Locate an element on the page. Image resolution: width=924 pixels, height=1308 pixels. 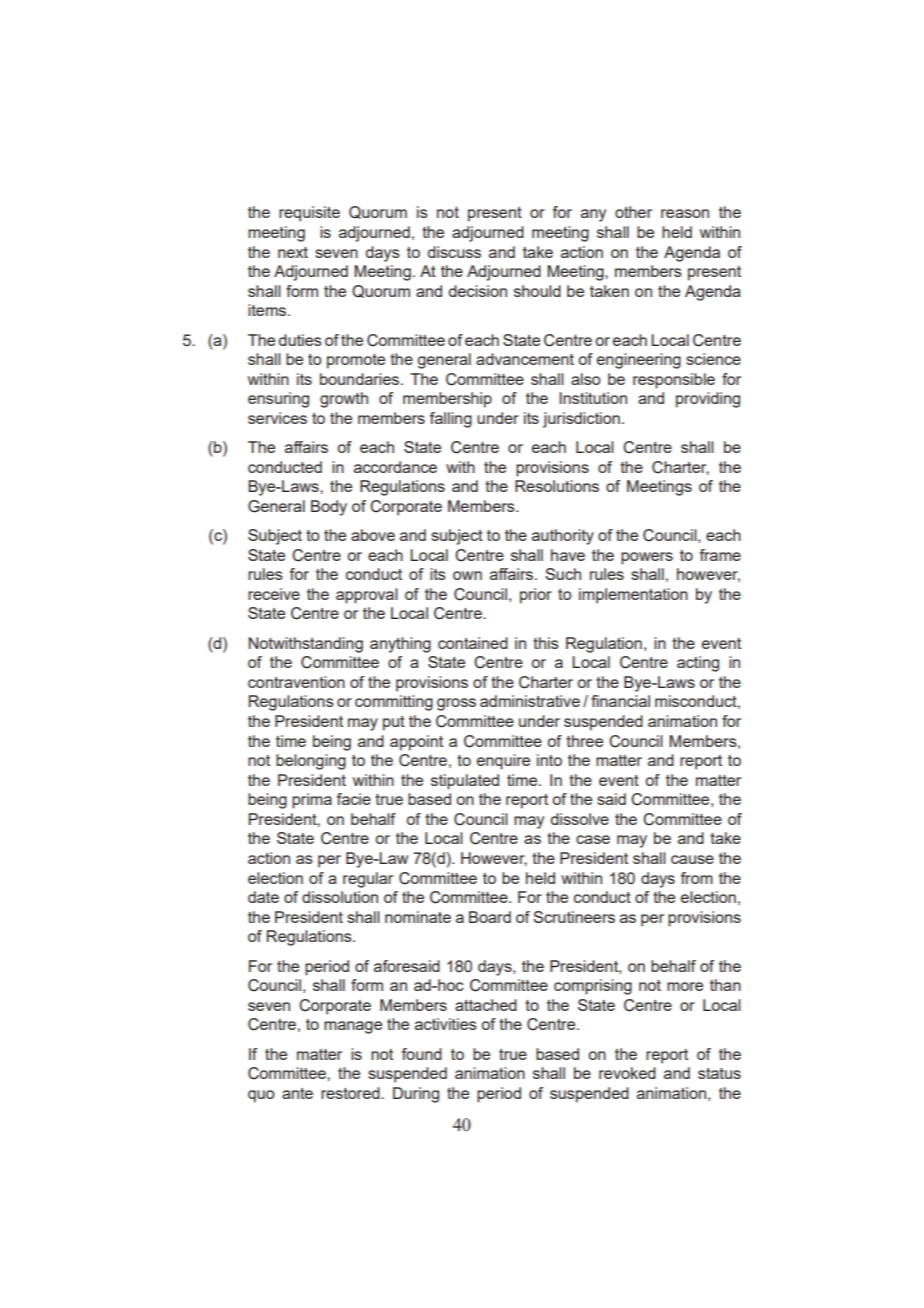
ante is located at coordinates (297, 1093).
